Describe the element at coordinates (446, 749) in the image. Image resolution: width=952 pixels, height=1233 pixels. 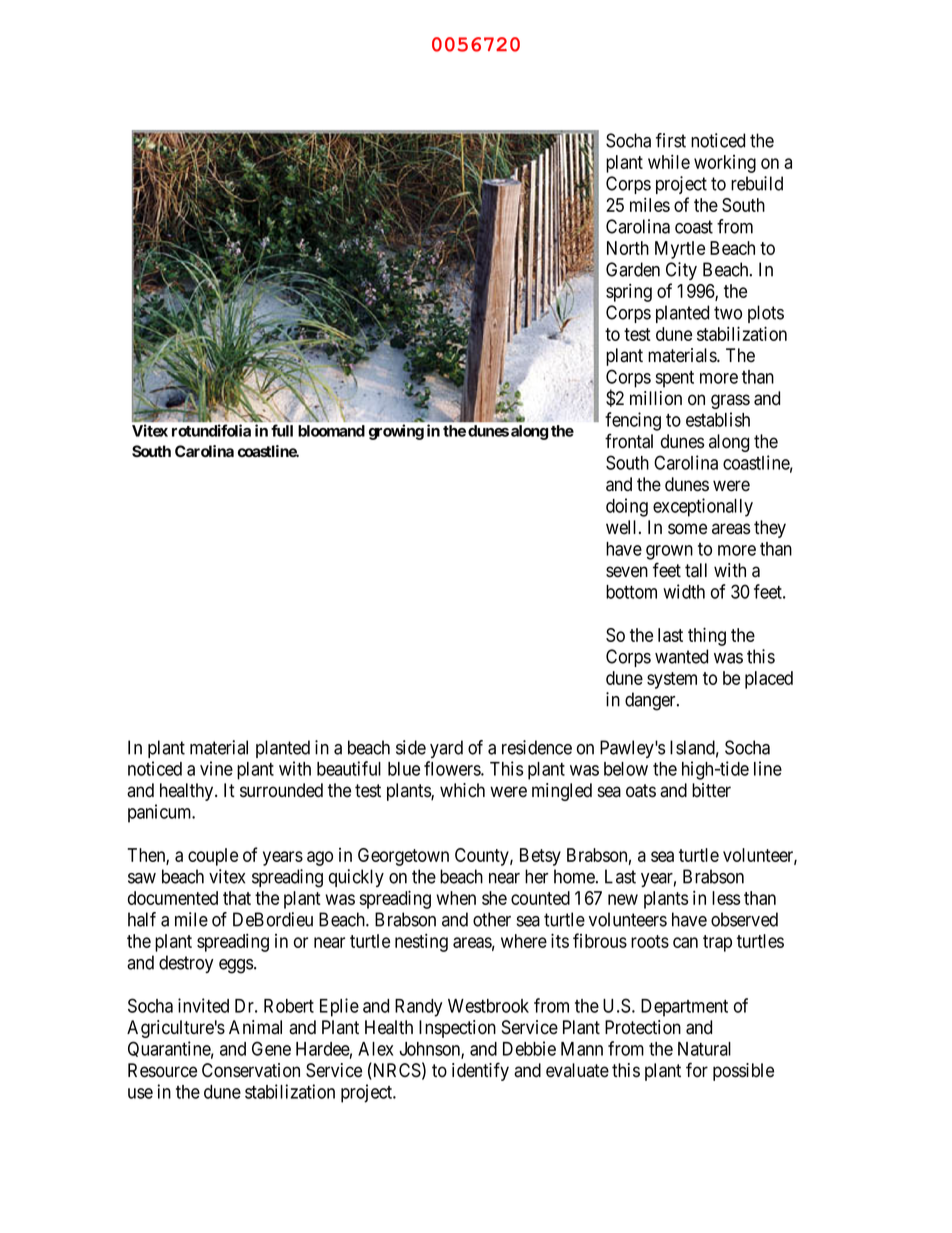
I see `yard` at that location.
